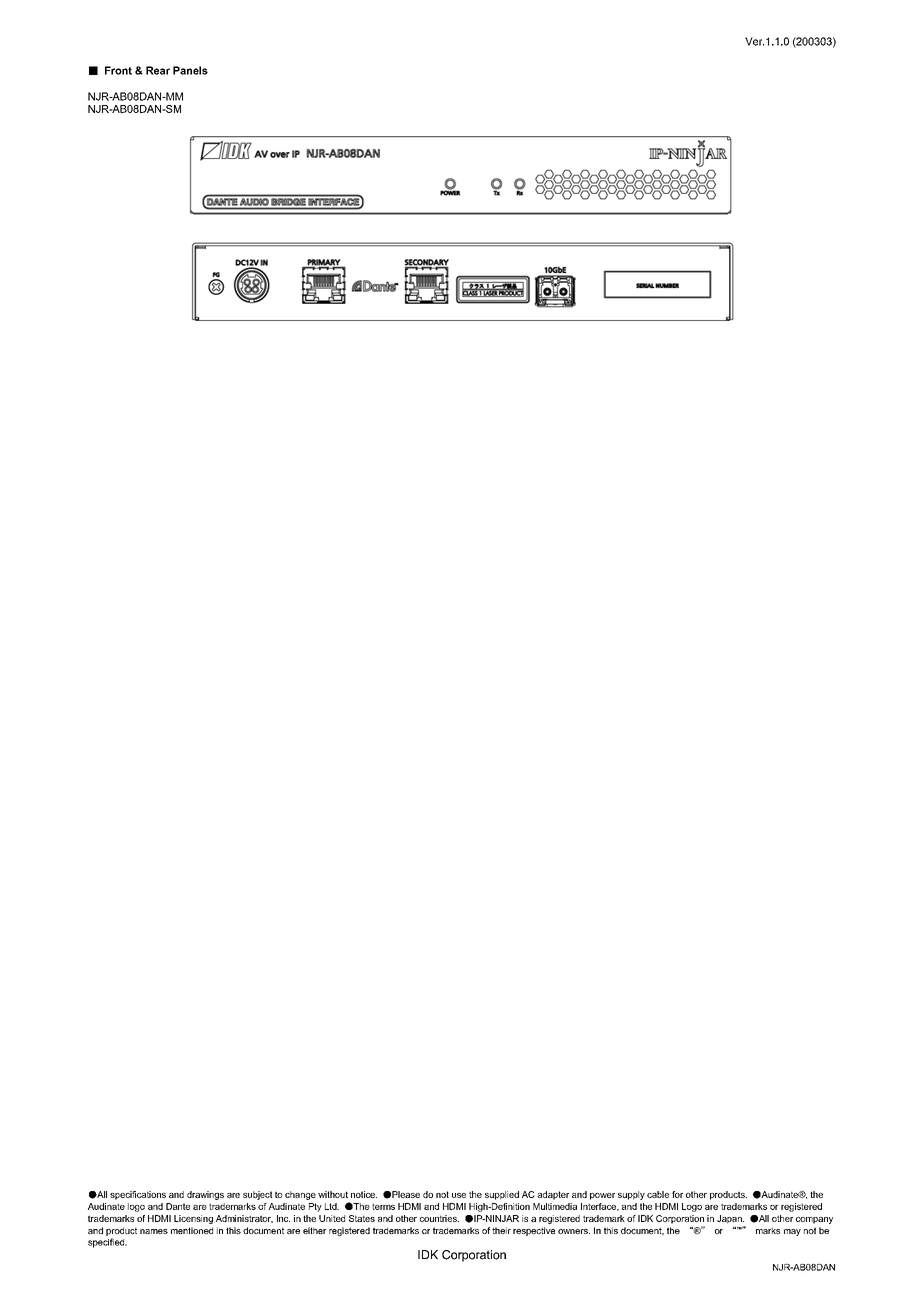 The image size is (924, 1308). Describe the element at coordinates (459, 1195) in the page. I see `use` at that location.
